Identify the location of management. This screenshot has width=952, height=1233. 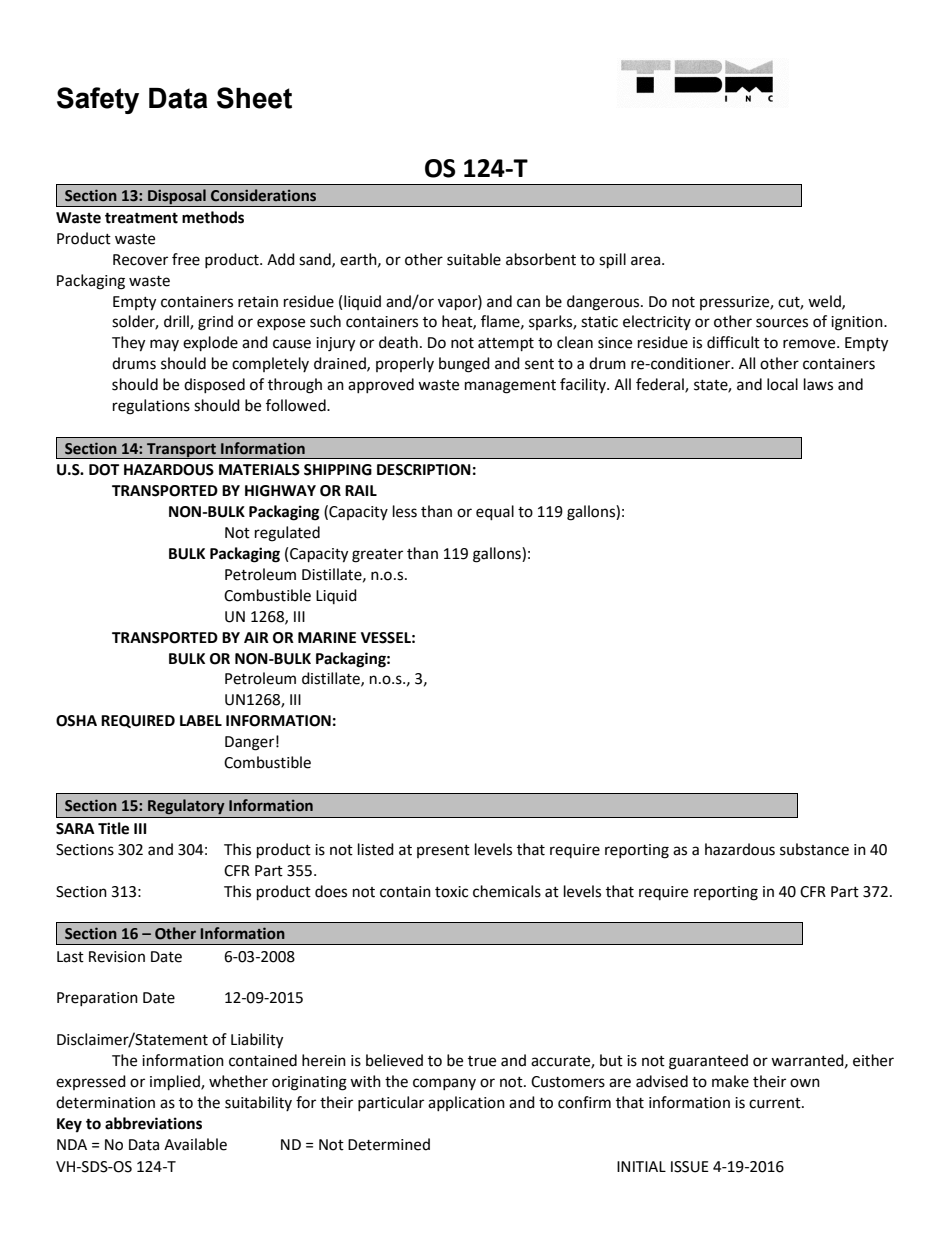
(510, 387).
